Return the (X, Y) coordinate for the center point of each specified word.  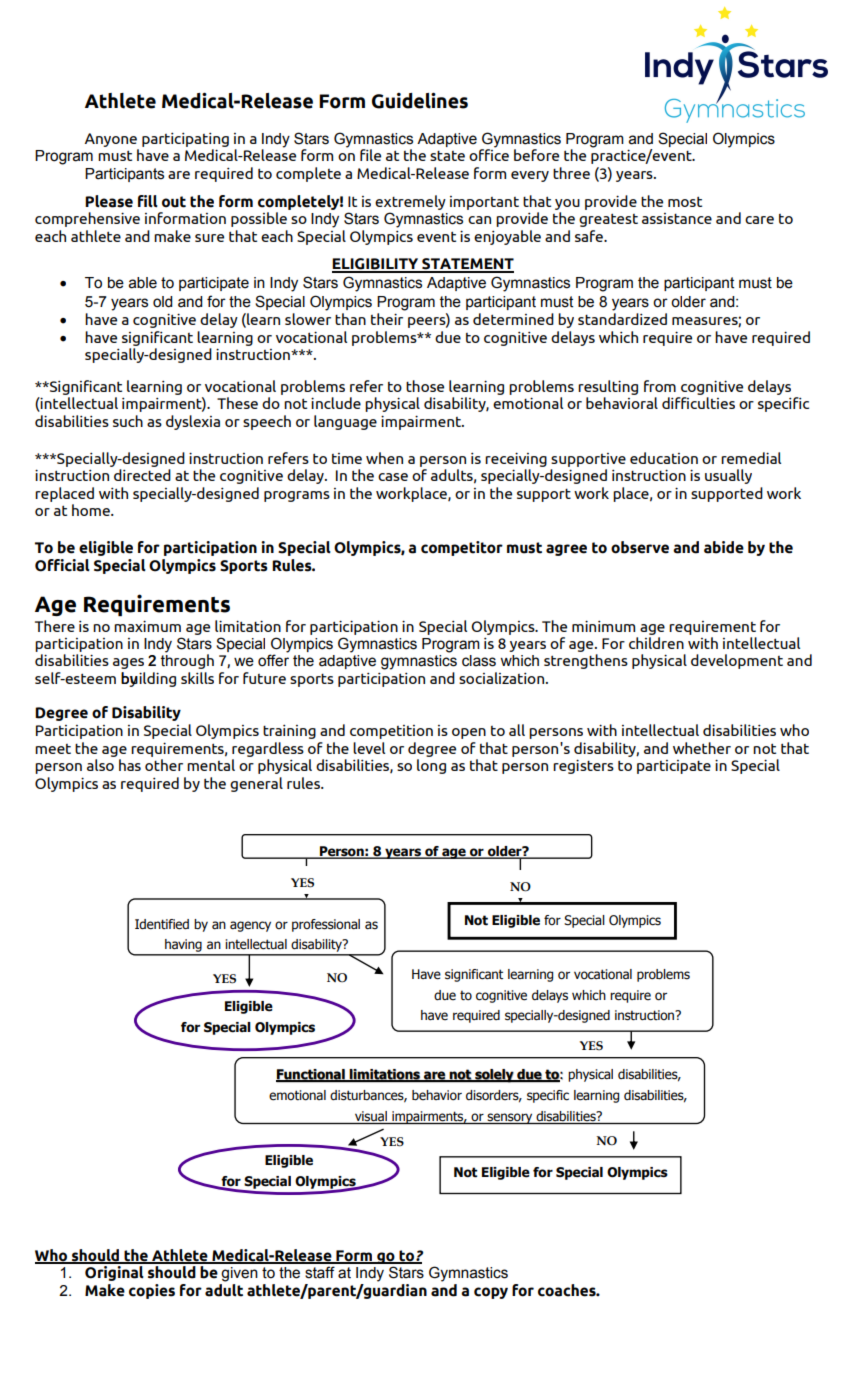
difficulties (698, 403)
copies (152, 1291)
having (183, 947)
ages (128, 663)
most (685, 201)
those (425, 386)
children (656, 643)
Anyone (111, 140)
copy (491, 1293)
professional (326, 925)
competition (391, 732)
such (128, 421)
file (370, 155)
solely (494, 1076)
